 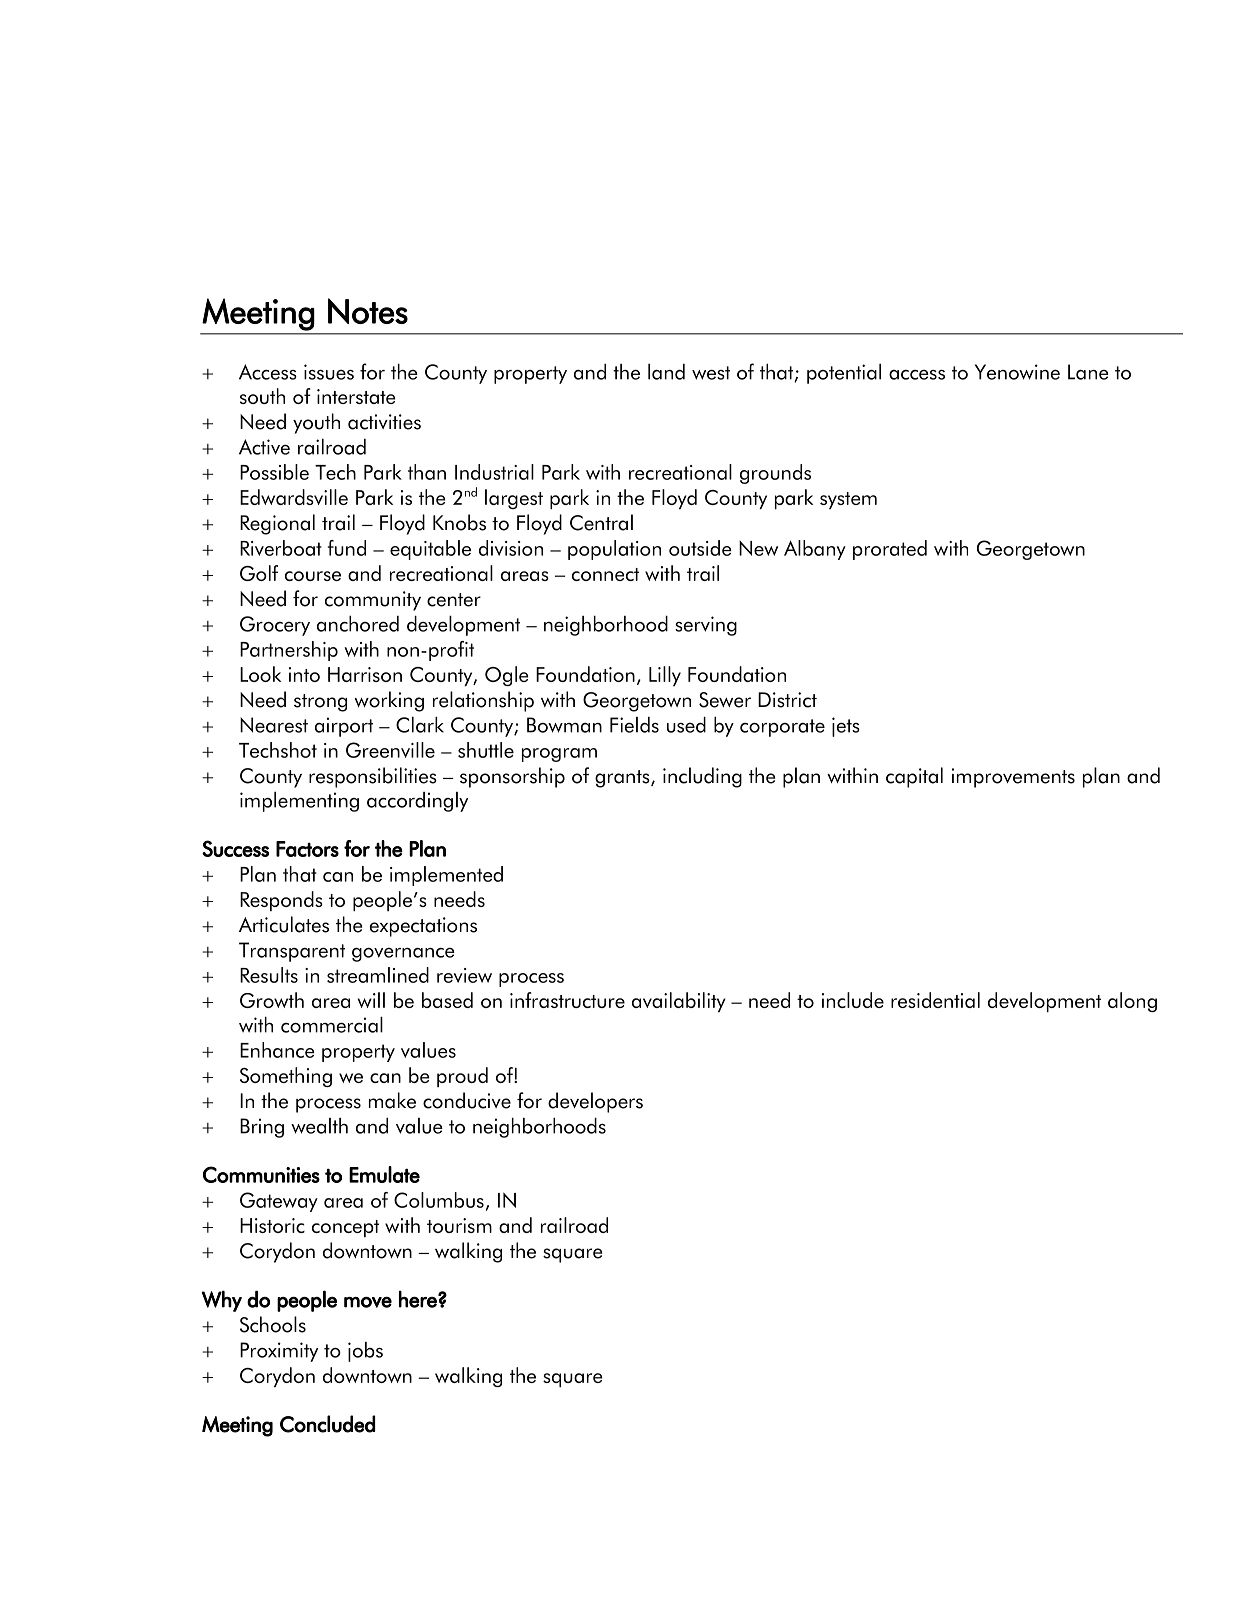 What do you see at coordinates (1088, 372) in the screenshot?
I see `Lane` at bounding box center [1088, 372].
